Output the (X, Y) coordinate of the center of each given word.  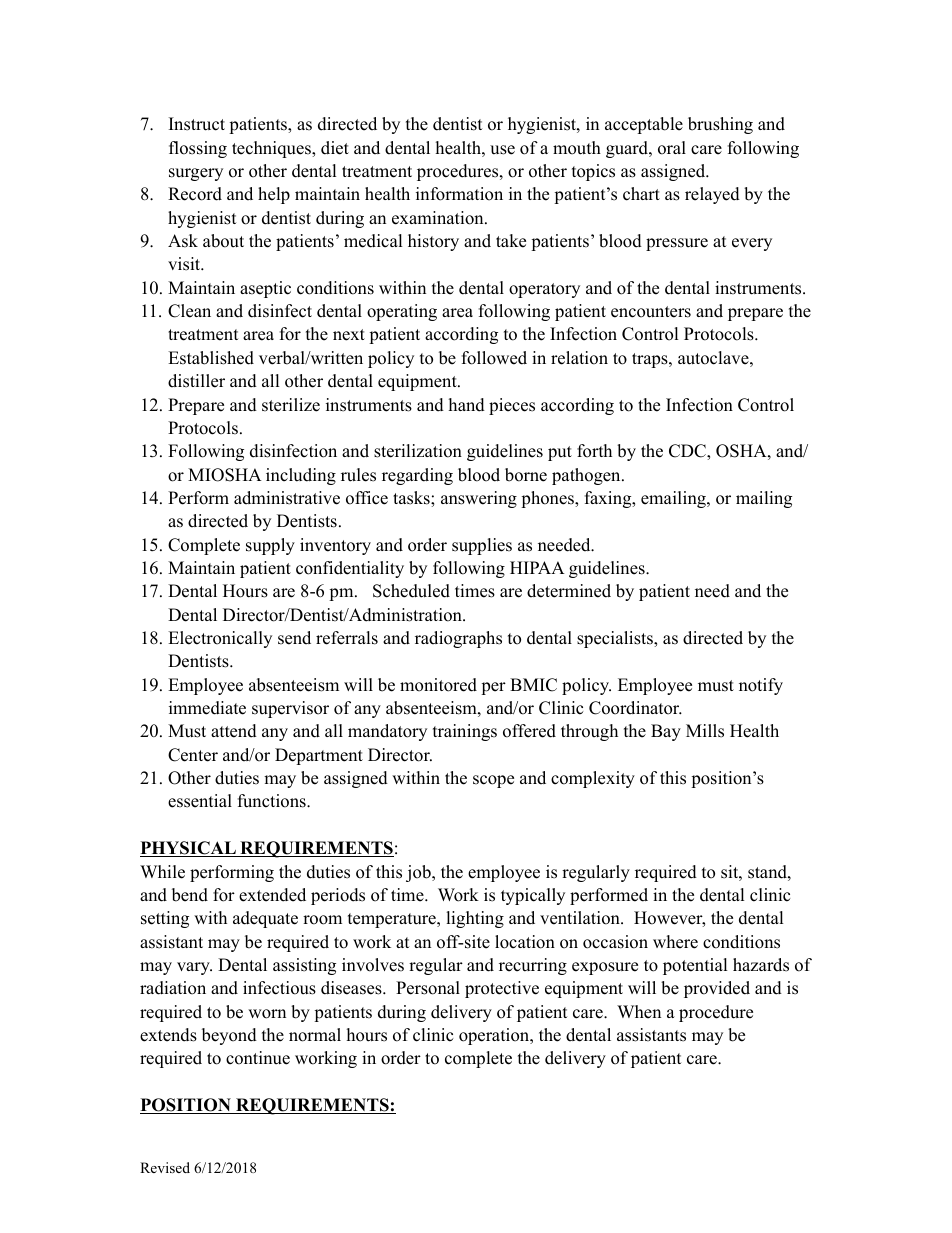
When (639, 1012)
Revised (165, 1167)
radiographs (458, 639)
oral (672, 148)
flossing (198, 149)
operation (495, 1036)
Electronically (220, 639)
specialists (616, 639)
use (502, 150)
